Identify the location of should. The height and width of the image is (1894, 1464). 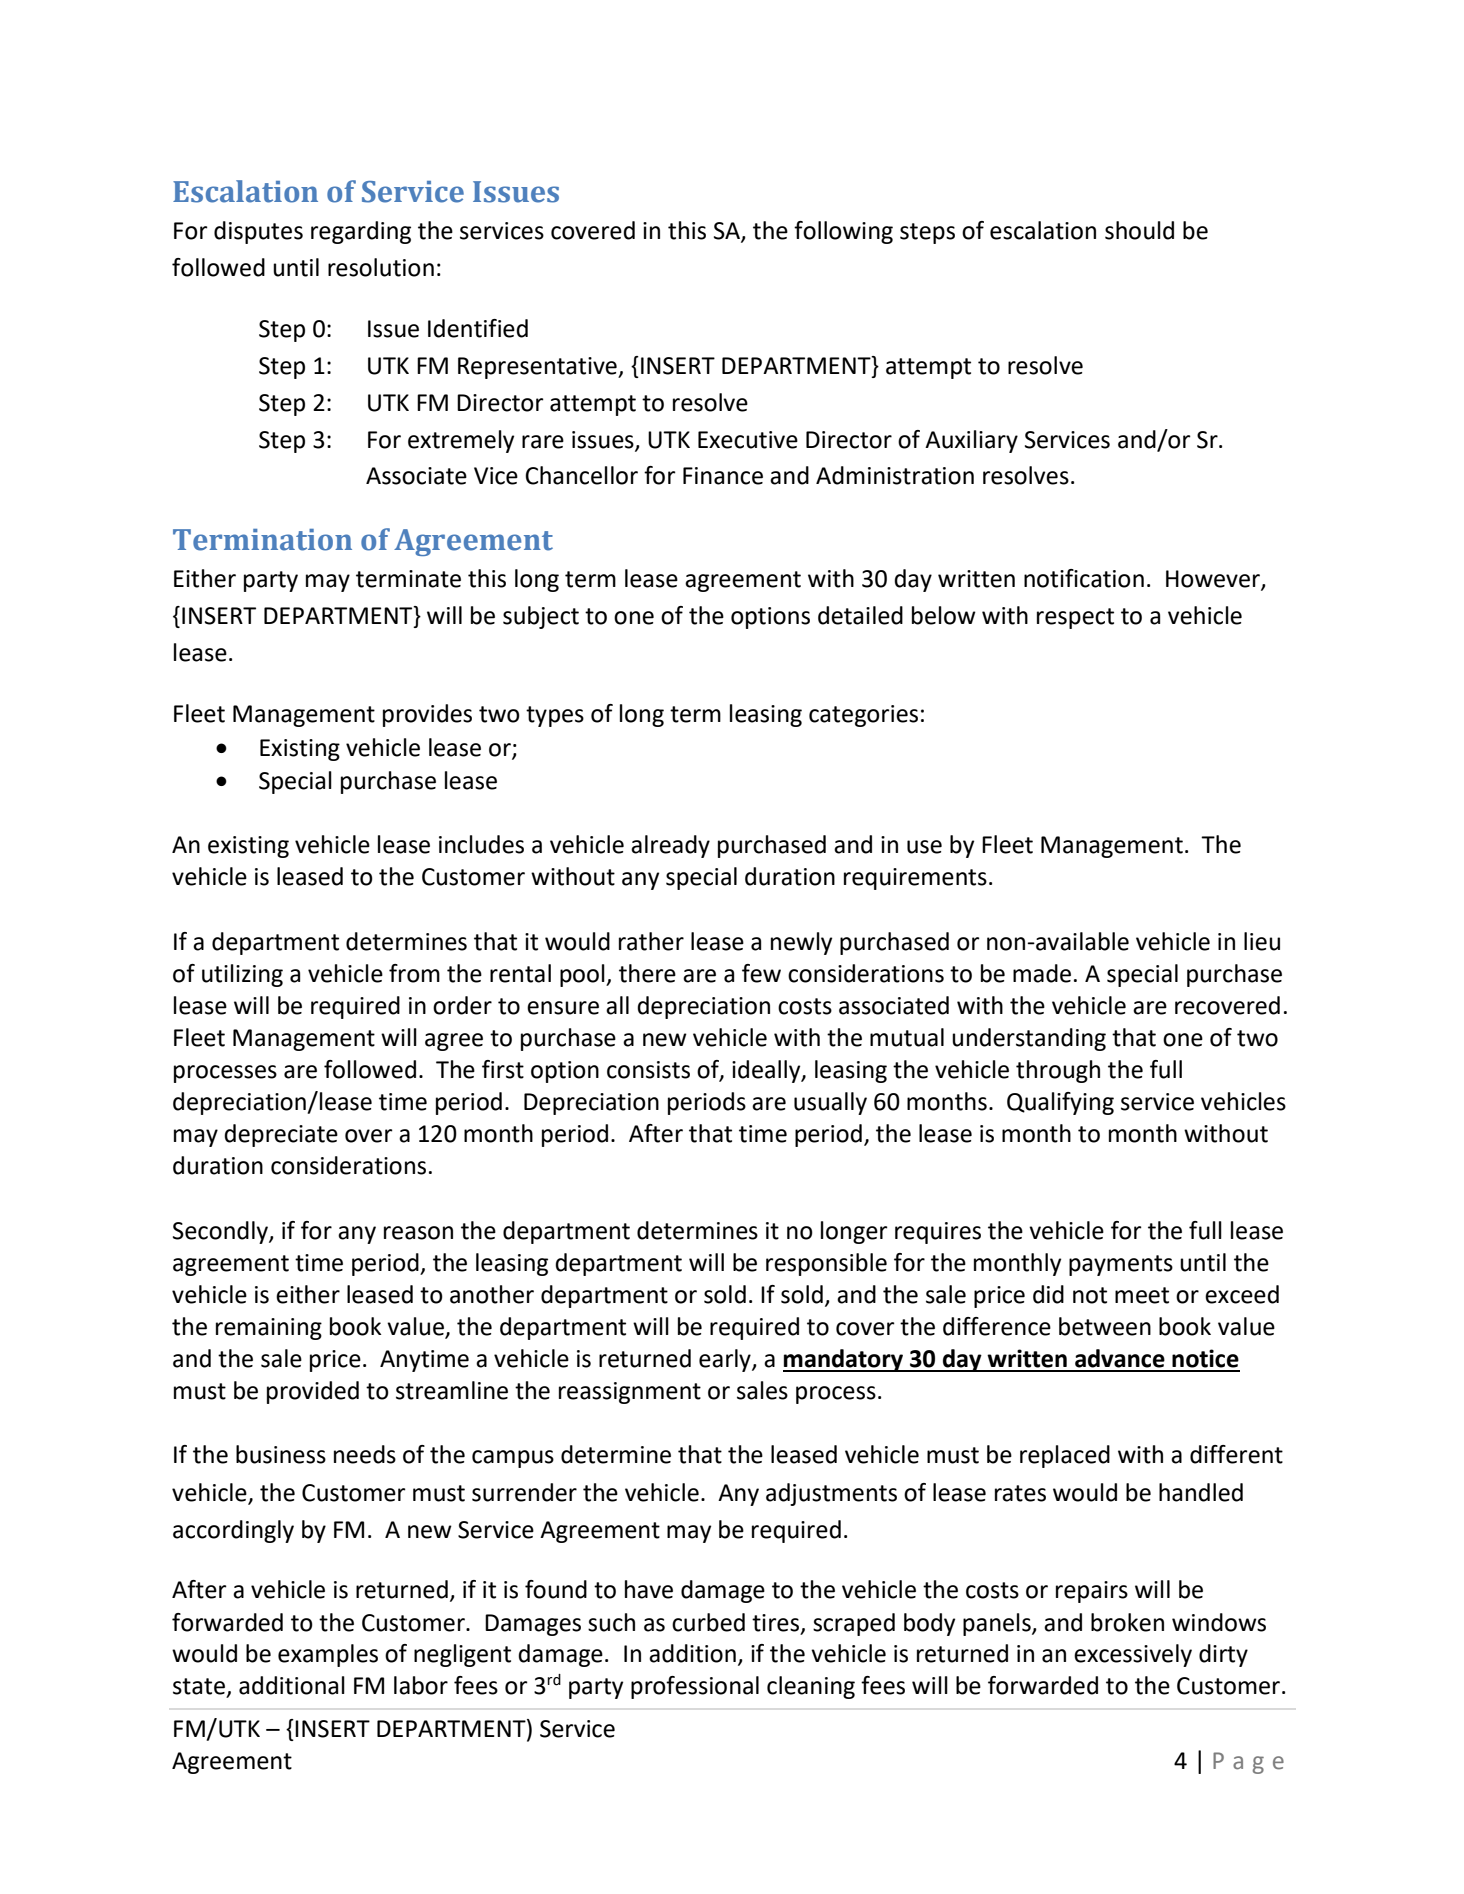
(1139, 230).
